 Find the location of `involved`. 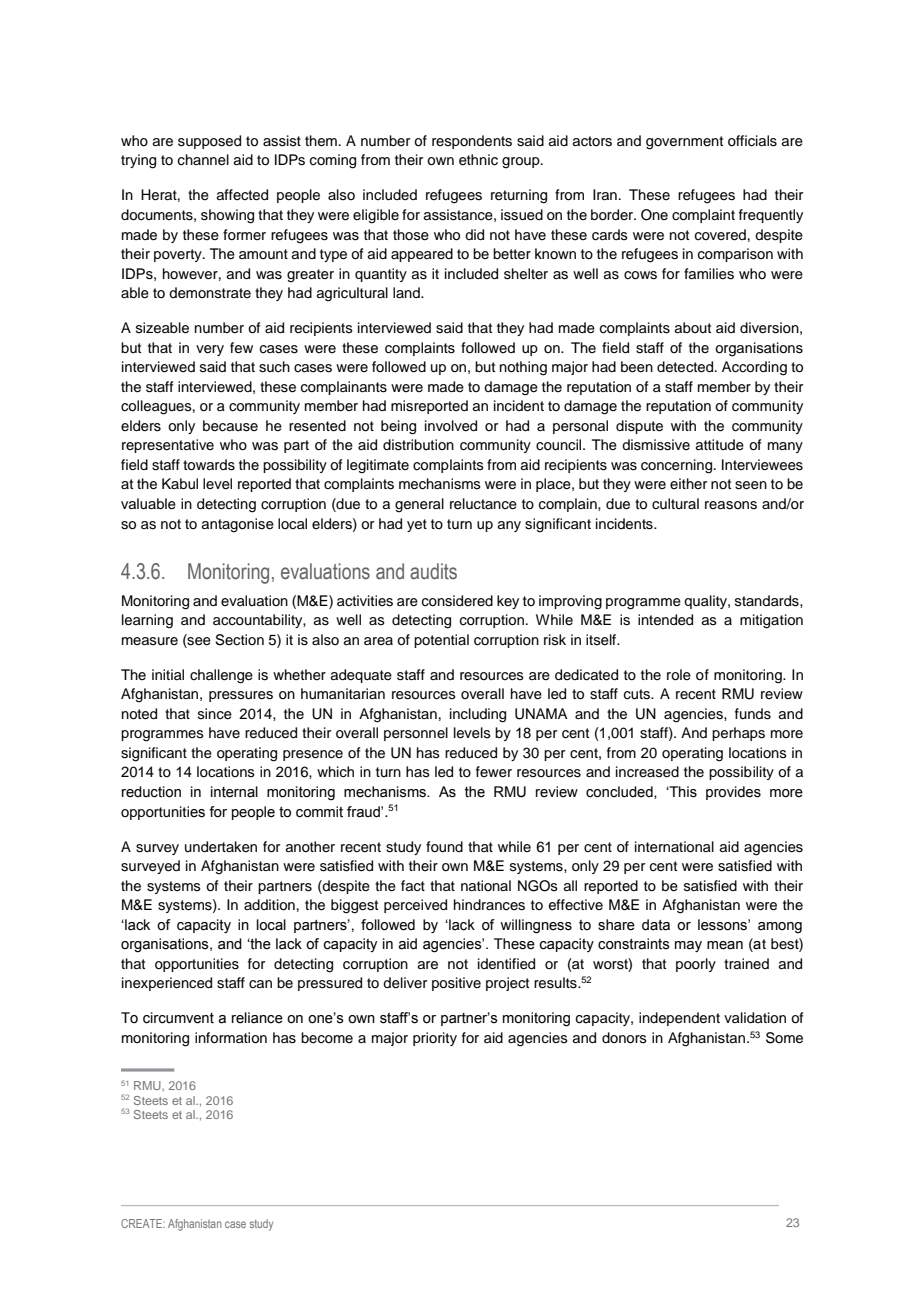

involved is located at coordinates (451, 426).
